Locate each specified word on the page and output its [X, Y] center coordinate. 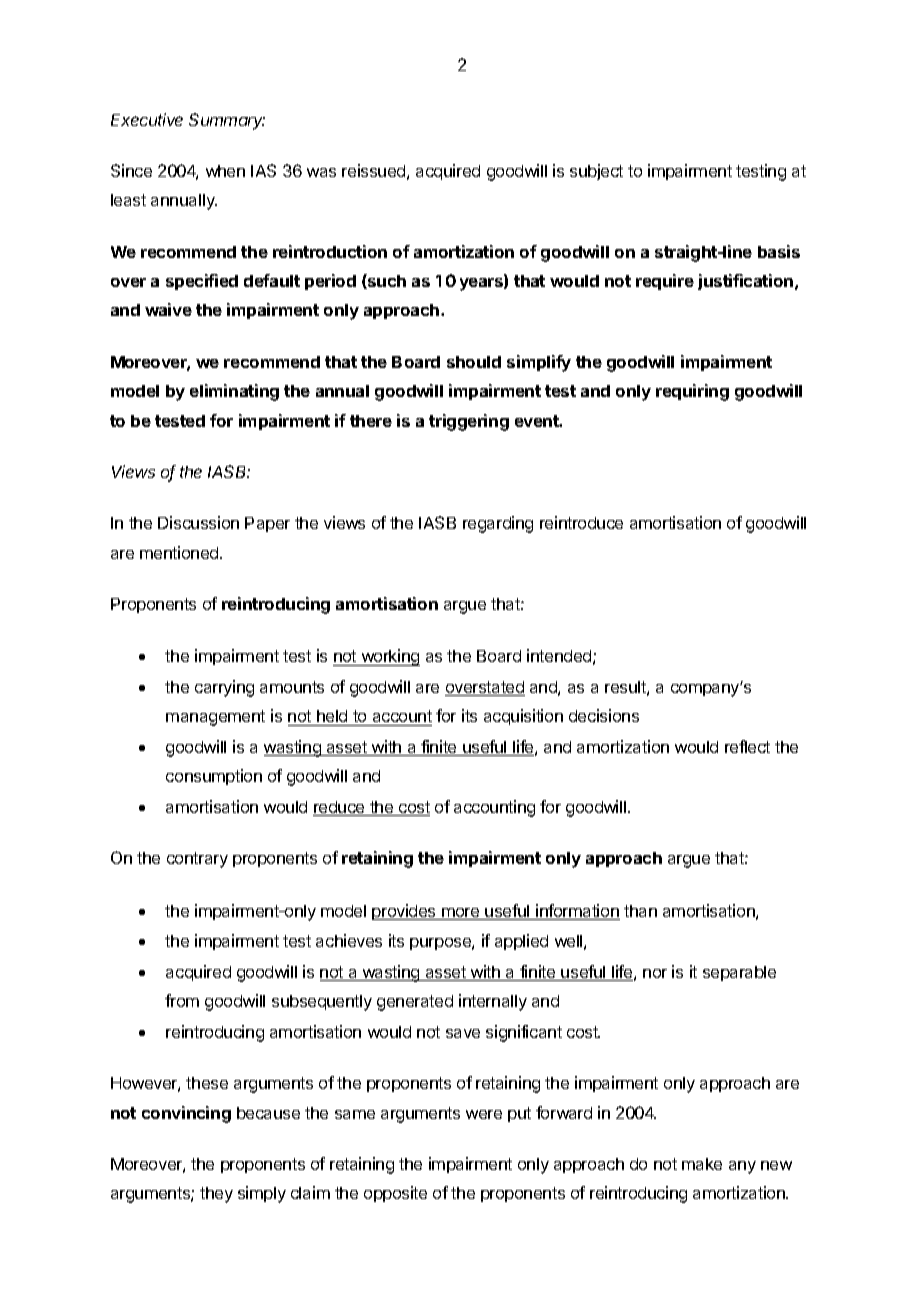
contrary [197, 860]
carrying [224, 688]
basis [779, 251]
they [216, 1195]
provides [405, 912]
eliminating [234, 392]
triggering [469, 422]
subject [596, 172]
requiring [692, 392]
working [389, 657]
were [484, 1114]
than [640, 911]
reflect [747, 746]
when [225, 171]
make [702, 1164]
